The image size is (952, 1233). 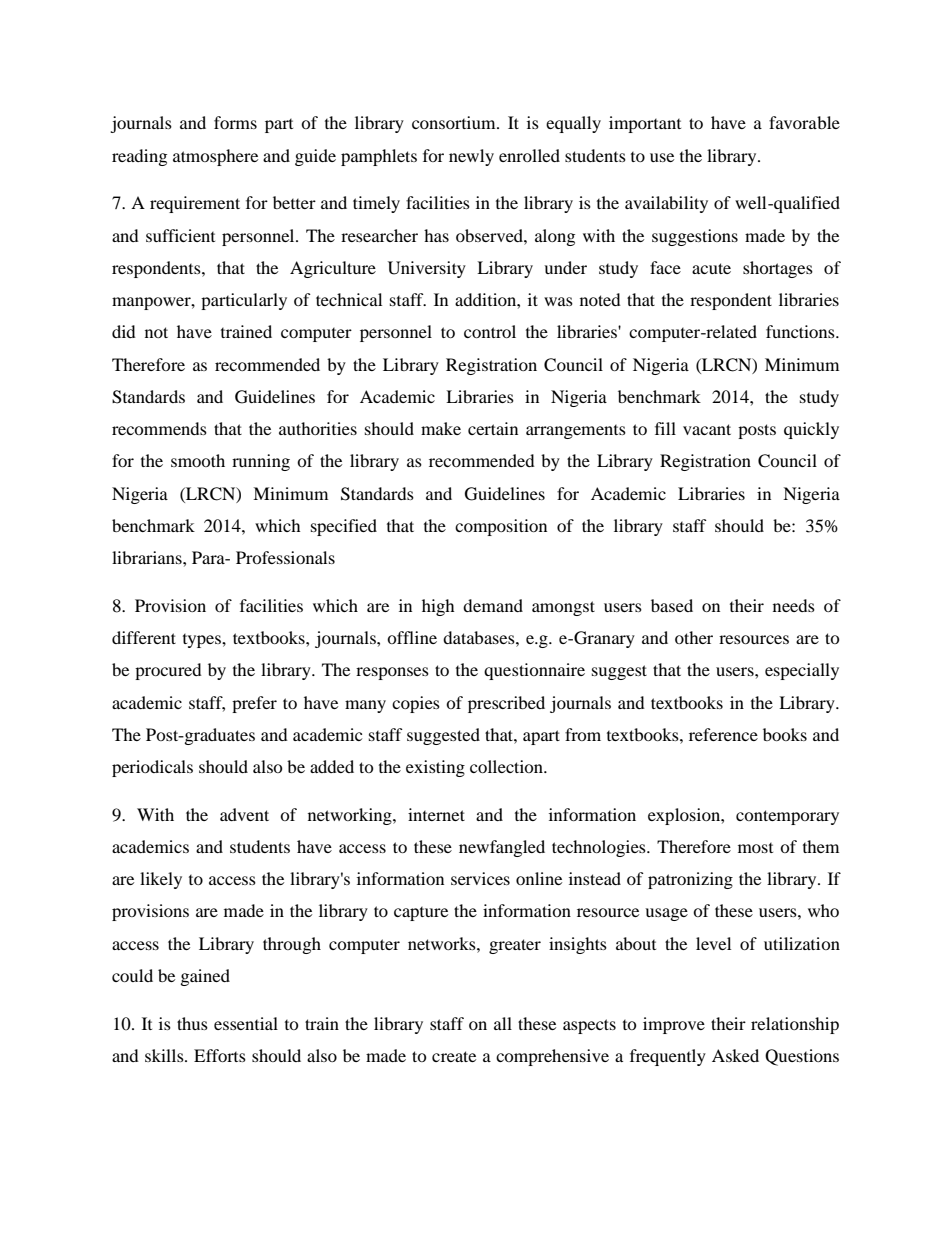 I want to click on needs, so click(x=794, y=605).
